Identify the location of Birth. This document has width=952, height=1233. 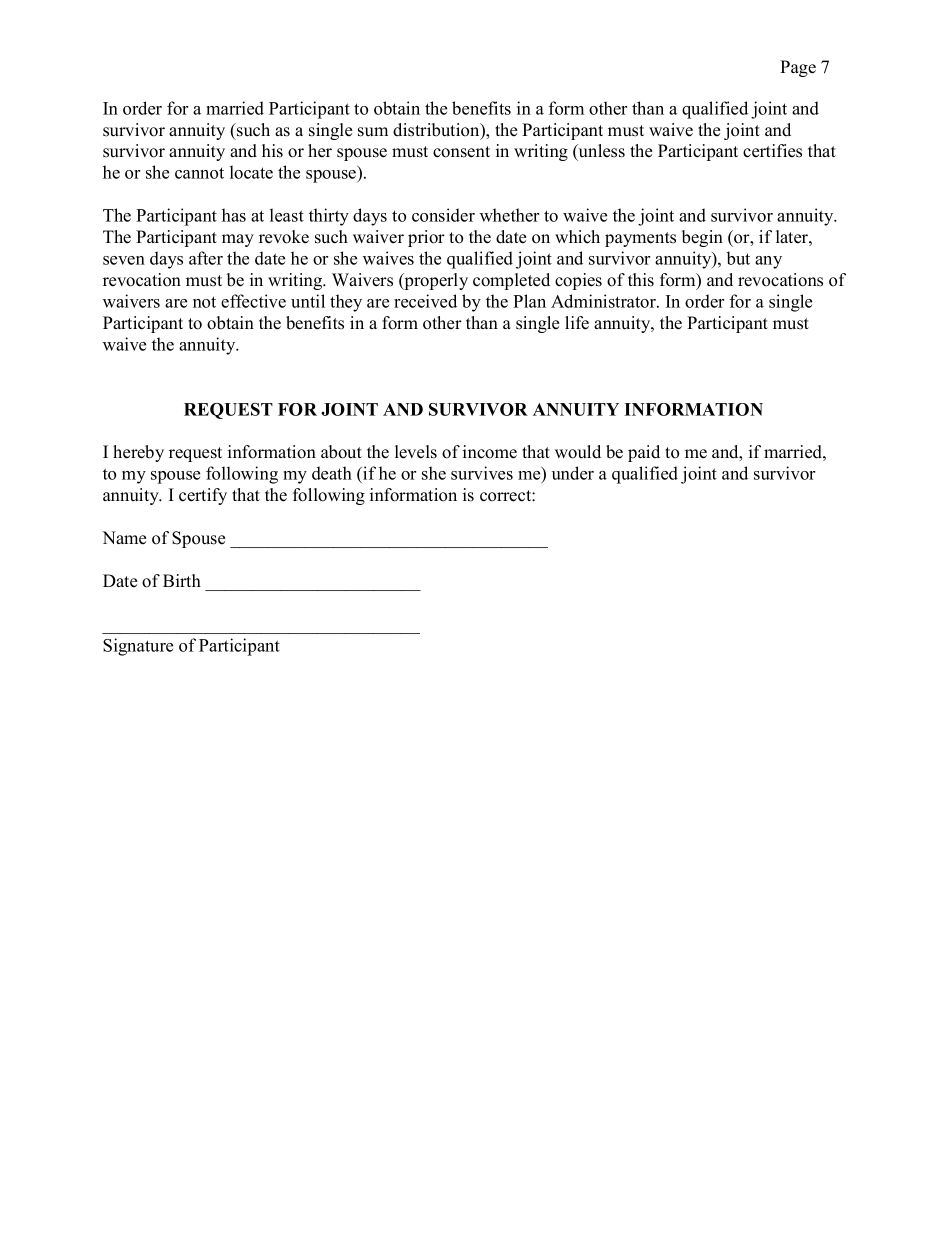
(182, 580).
